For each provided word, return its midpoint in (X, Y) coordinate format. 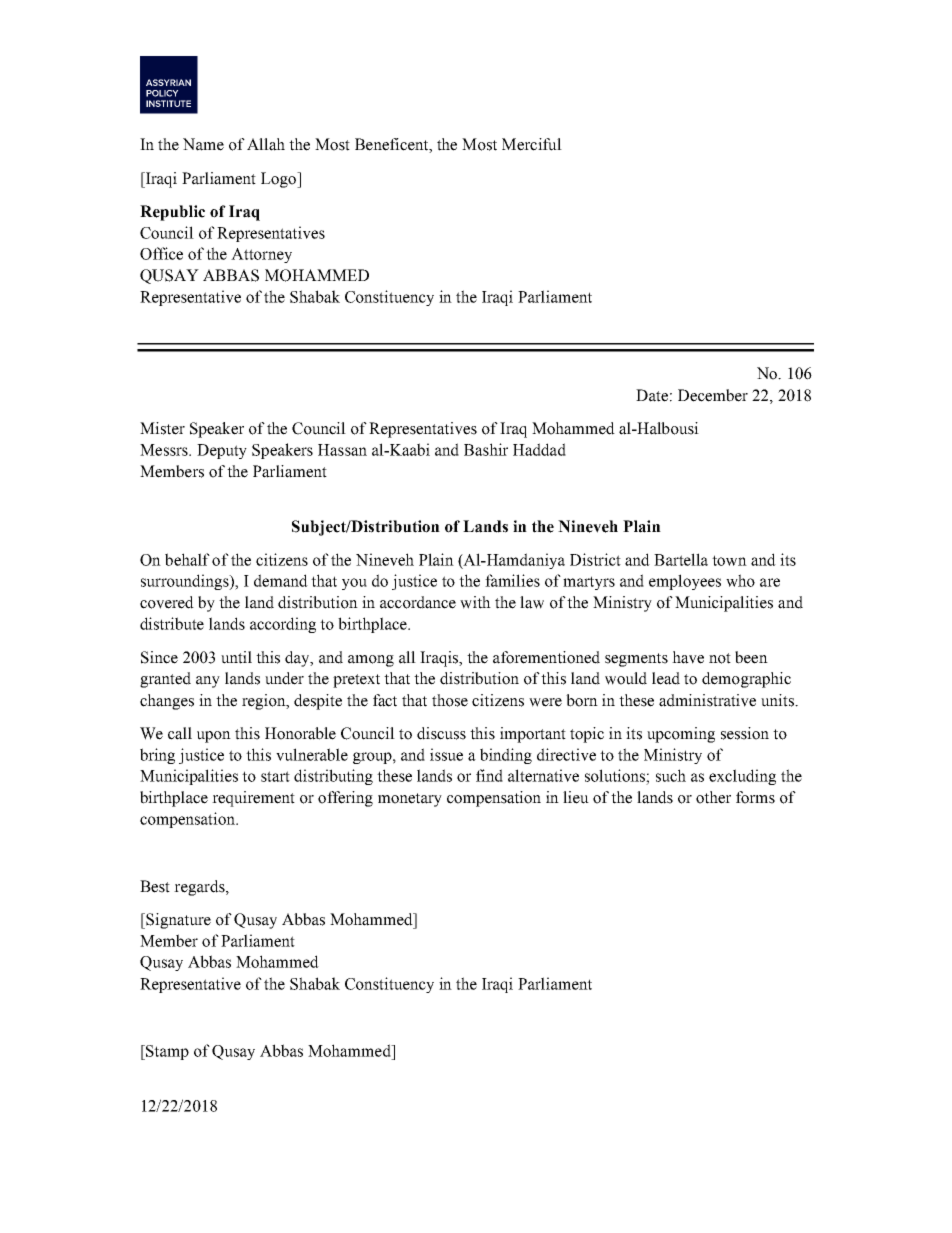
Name (203, 144)
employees (685, 582)
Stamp (166, 1052)
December (713, 395)
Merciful (532, 144)
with (475, 602)
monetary (410, 800)
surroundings (186, 582)
